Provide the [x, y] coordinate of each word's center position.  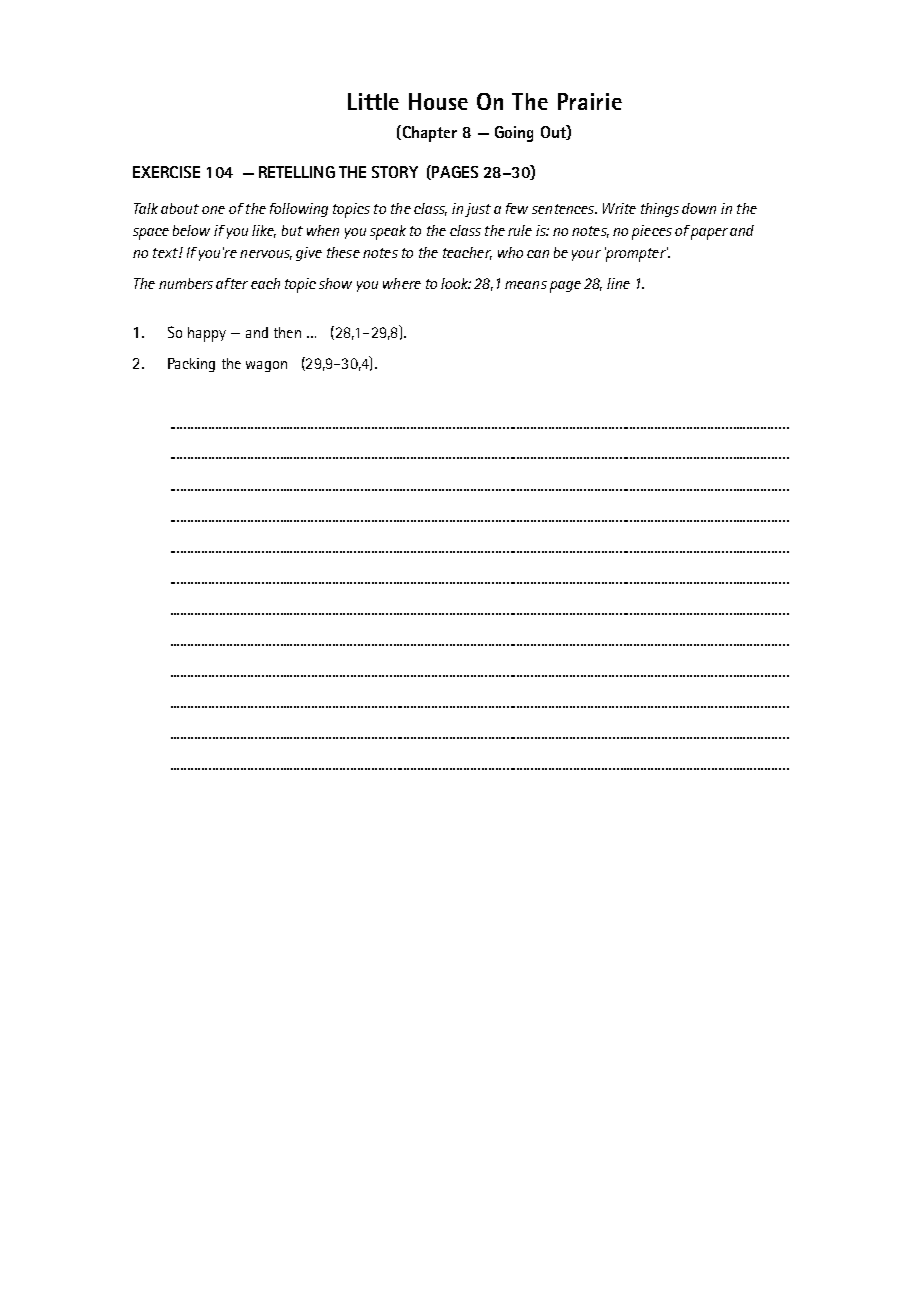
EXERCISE [166, 172]
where [402, 283]
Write [619, 208]
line [618, 283]
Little [373, 101]
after [232, 283]
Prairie [590, 101]
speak [388, 232]
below [191, 230]
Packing [191, 365]
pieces [652, 232]
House [438, 101]
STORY [395, 172]
